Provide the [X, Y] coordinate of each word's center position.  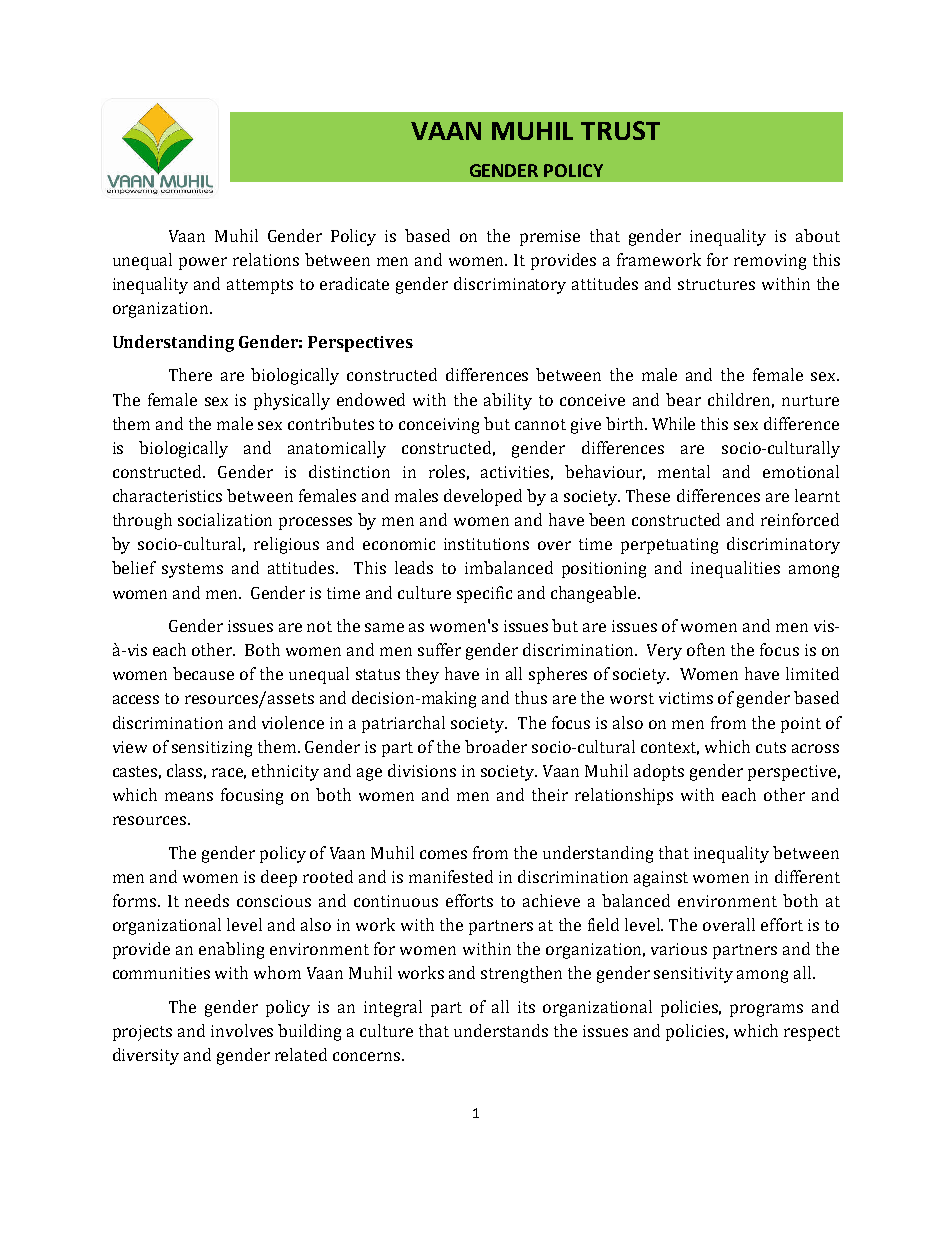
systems [192, 570]
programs [766, 1010]
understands [501, 1030]
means [189, 796]
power [203, 263]
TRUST [620, 130]
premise [550, 238]
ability [508, 401]
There [190, 374]
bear [683, 399]
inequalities [735, 569]
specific [484, 594]
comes [443, 854]
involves [242, 1030]
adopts [659, 772]
